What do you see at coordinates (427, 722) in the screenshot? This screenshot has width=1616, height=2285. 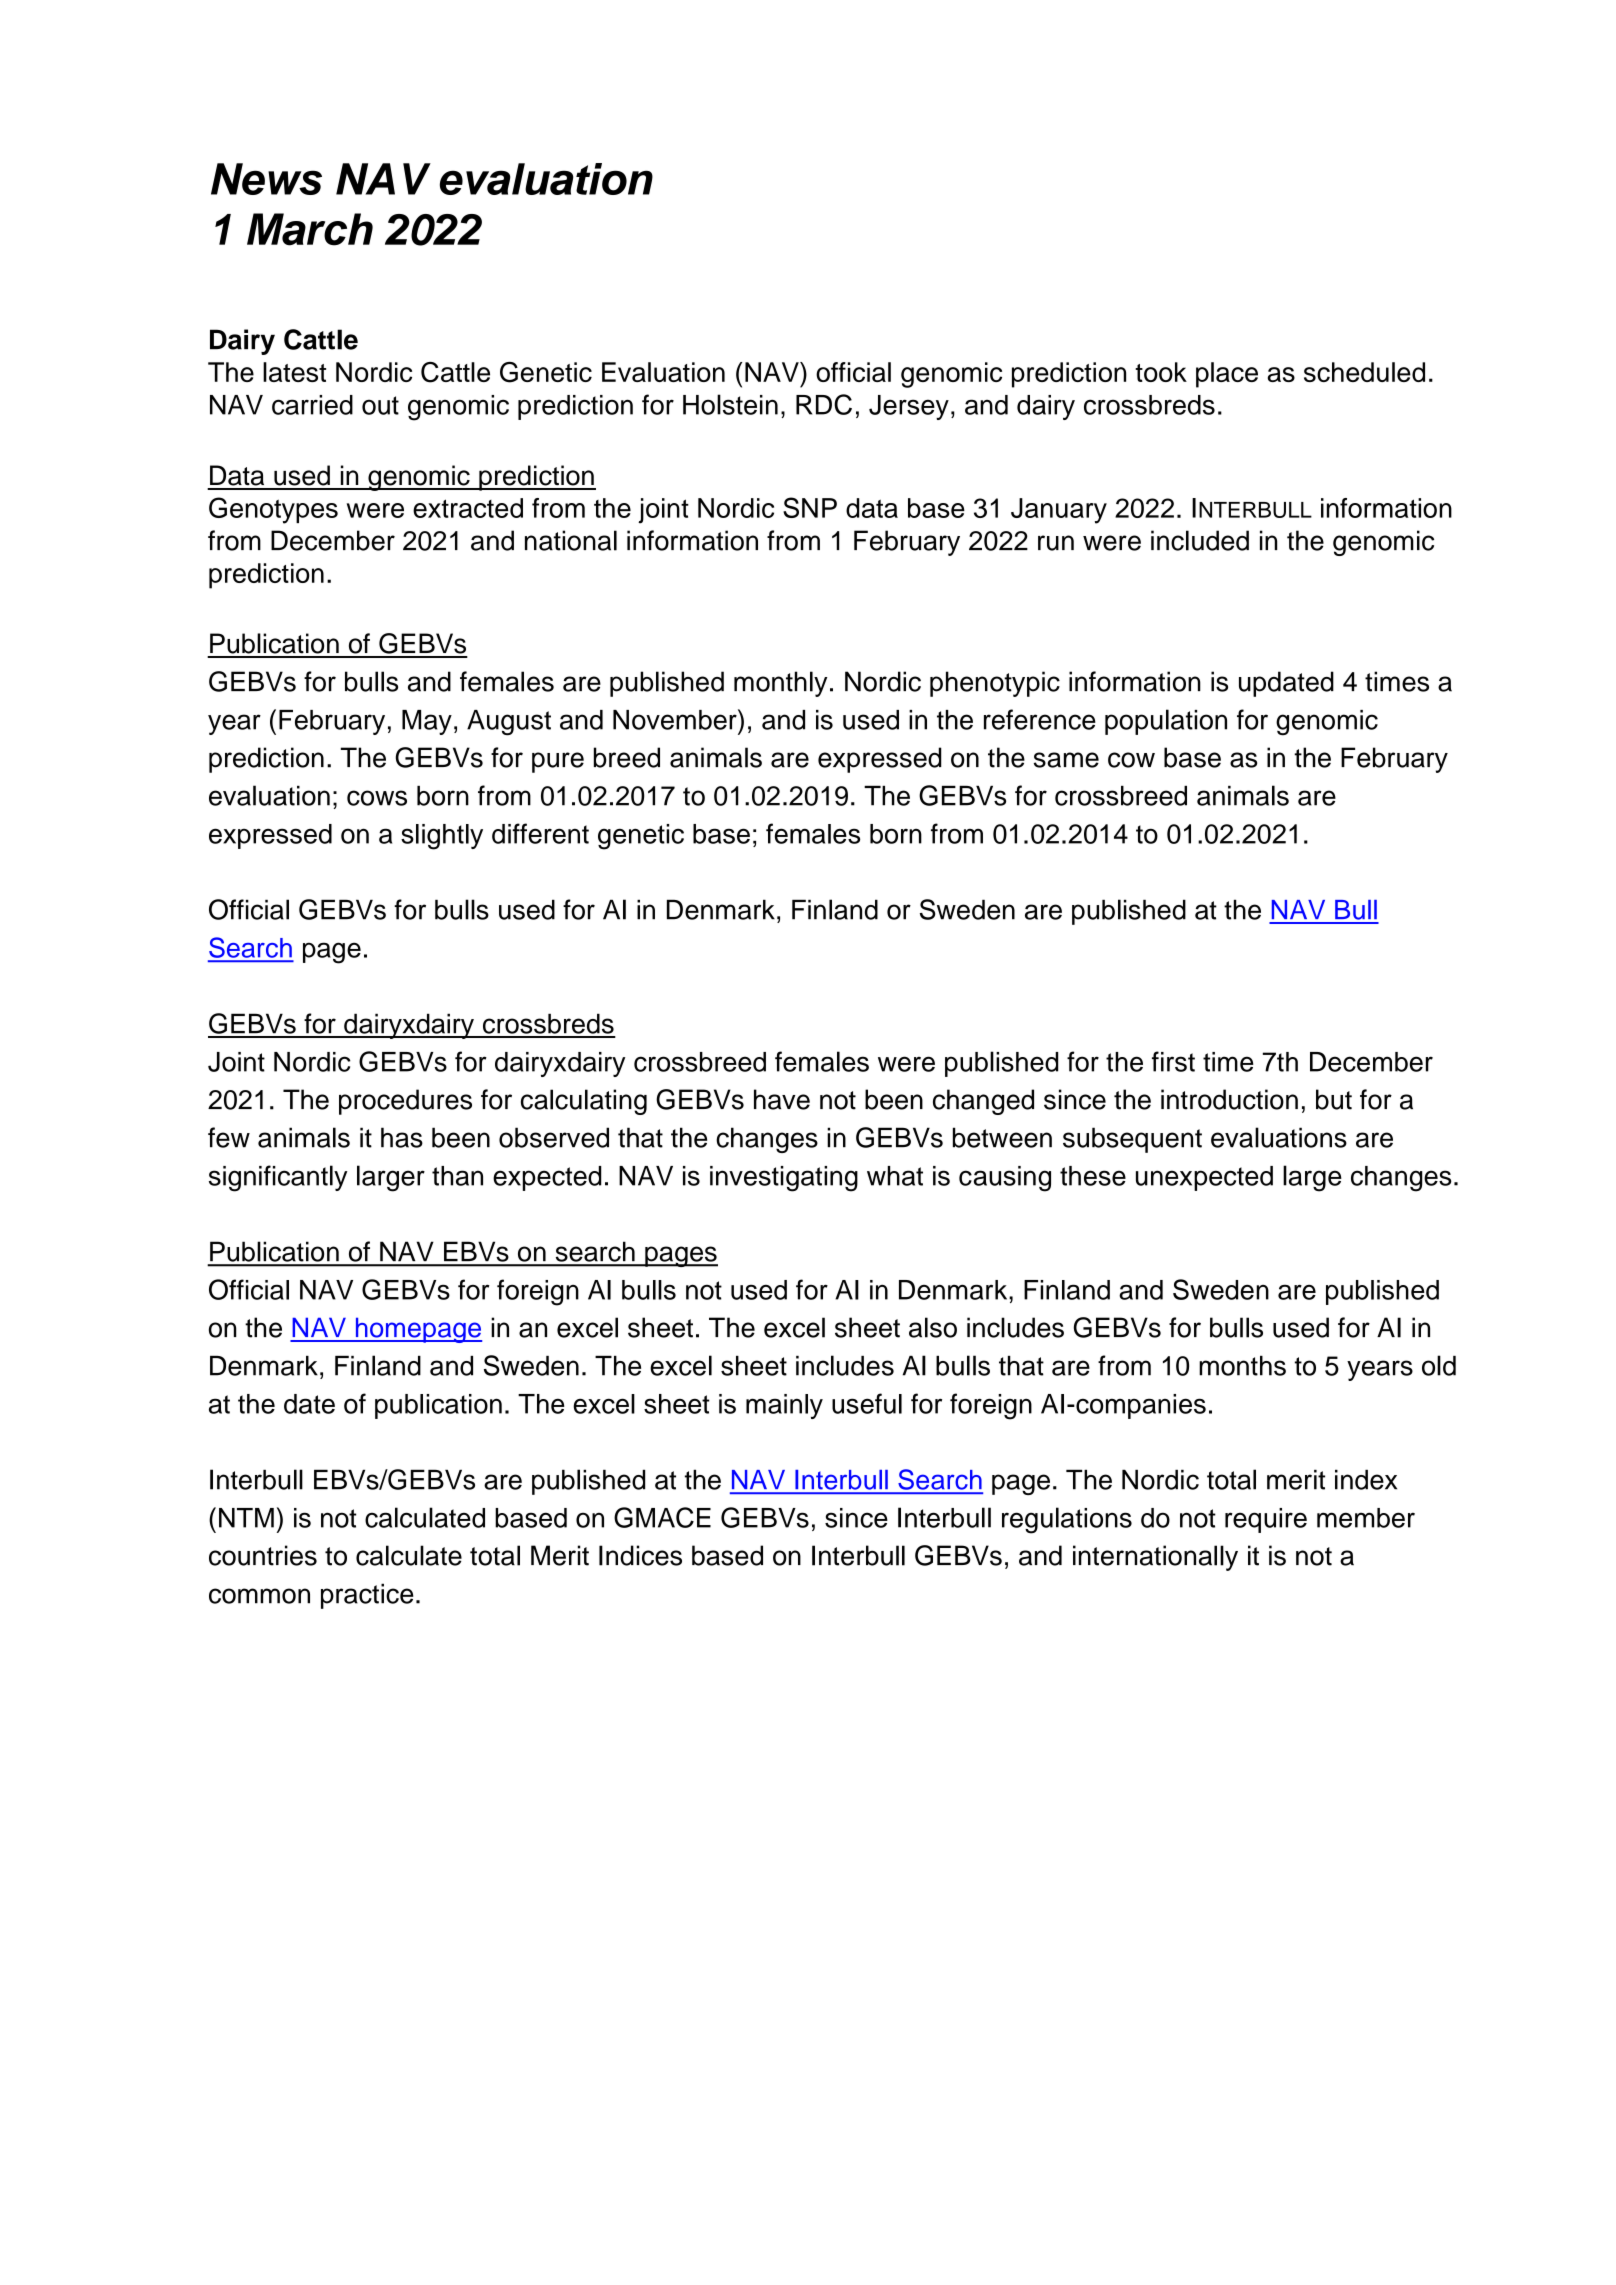 I see `May` at bounding box center [427, 722].
